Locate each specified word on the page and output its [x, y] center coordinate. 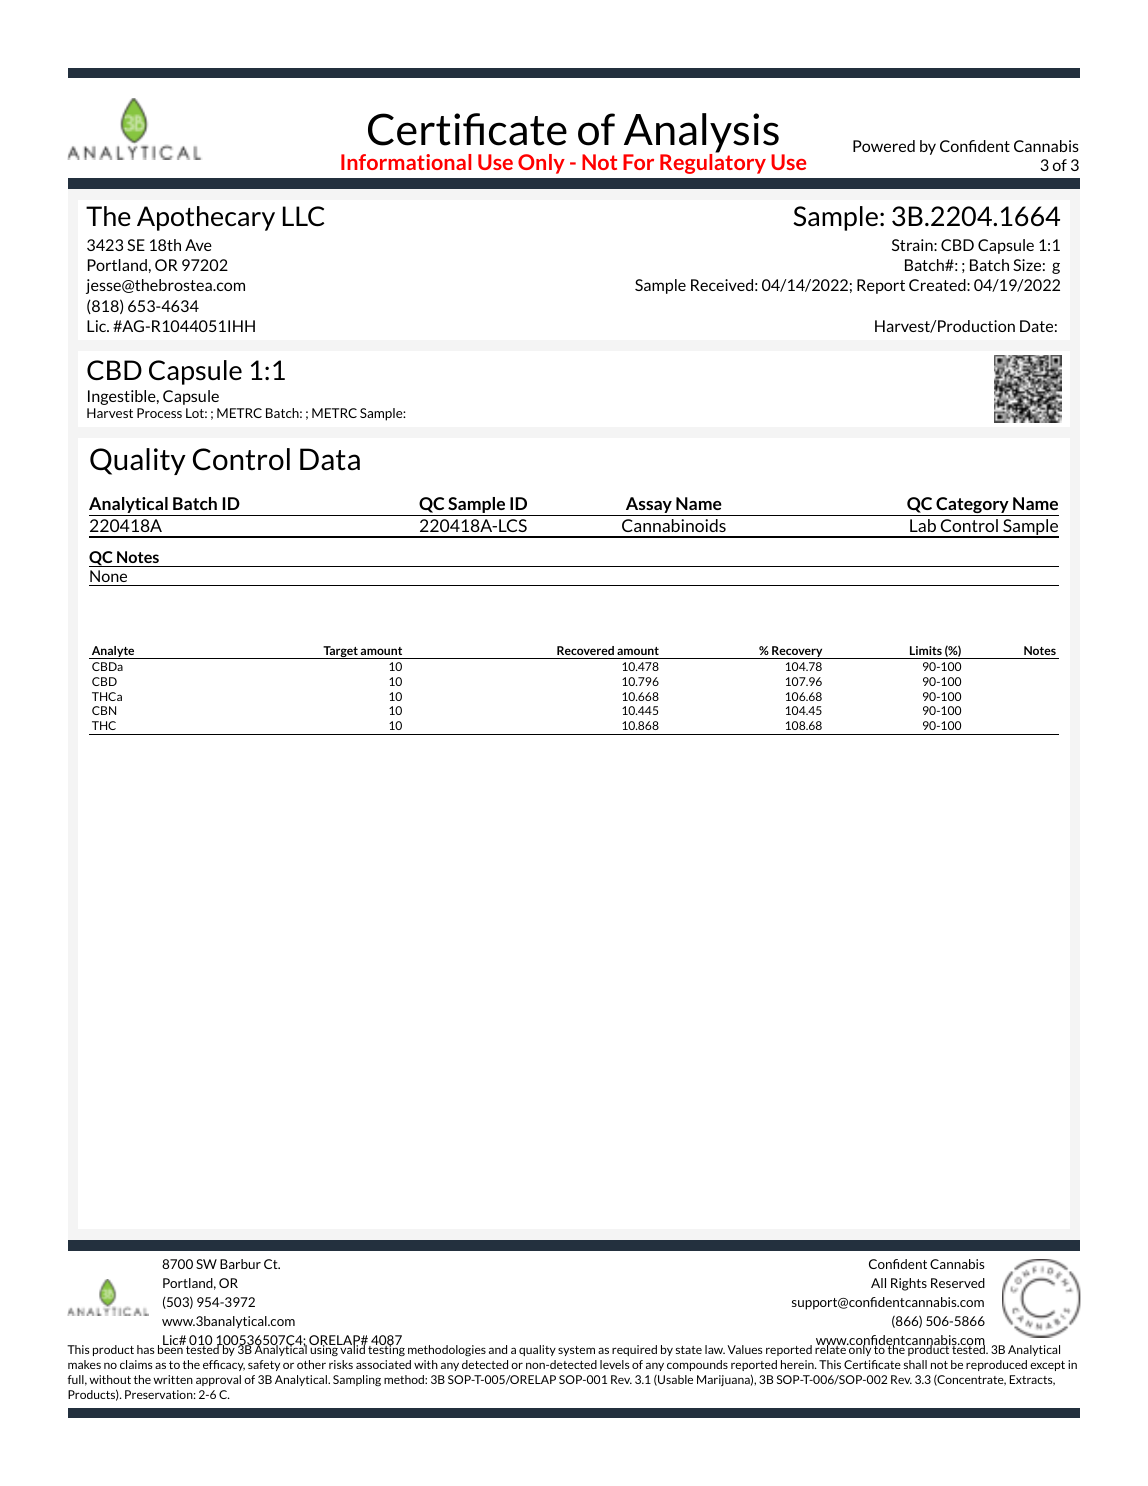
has [145, 1349]
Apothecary [206, 218]
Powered [884, 146]
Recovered [585, 650]
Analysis [701, 134]
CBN [104, 710]
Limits [926, 650]
